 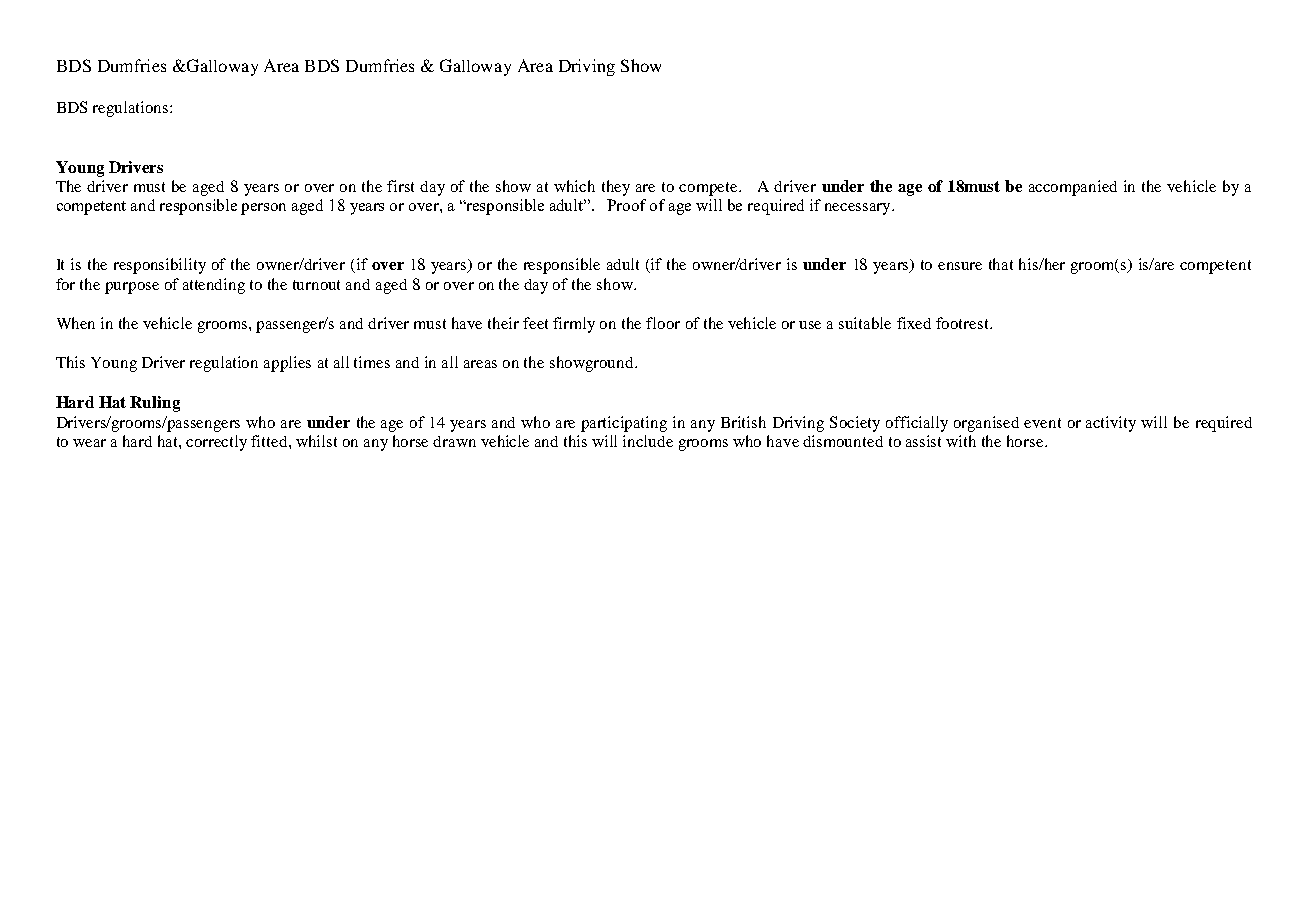 What do you see at coordinates (963, 323) in the screenshot?
I see `footrest` at bounding box center [963, 323].
